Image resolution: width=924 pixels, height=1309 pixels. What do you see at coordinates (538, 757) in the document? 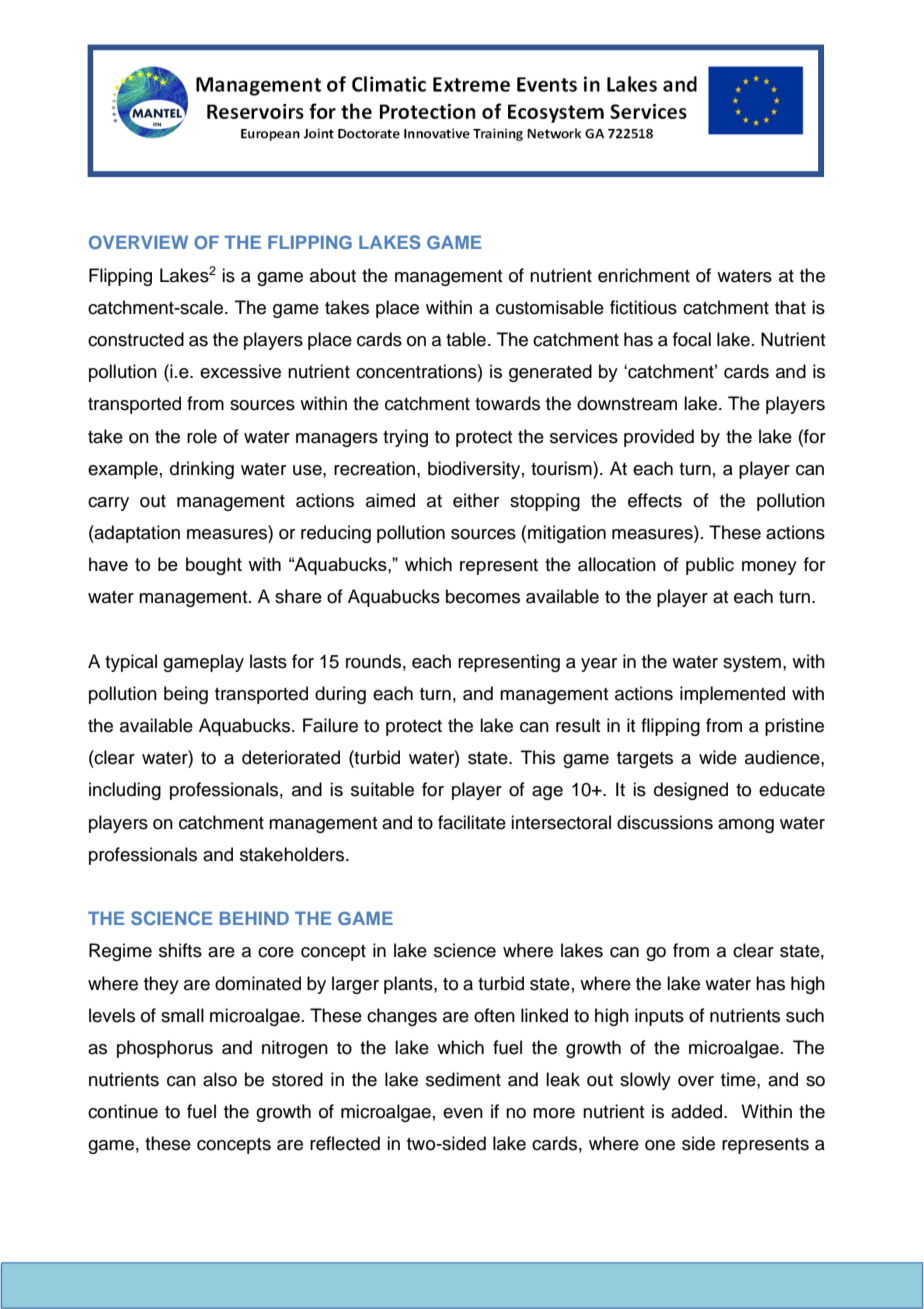
I see `This` at bounding box center [538, 757].
